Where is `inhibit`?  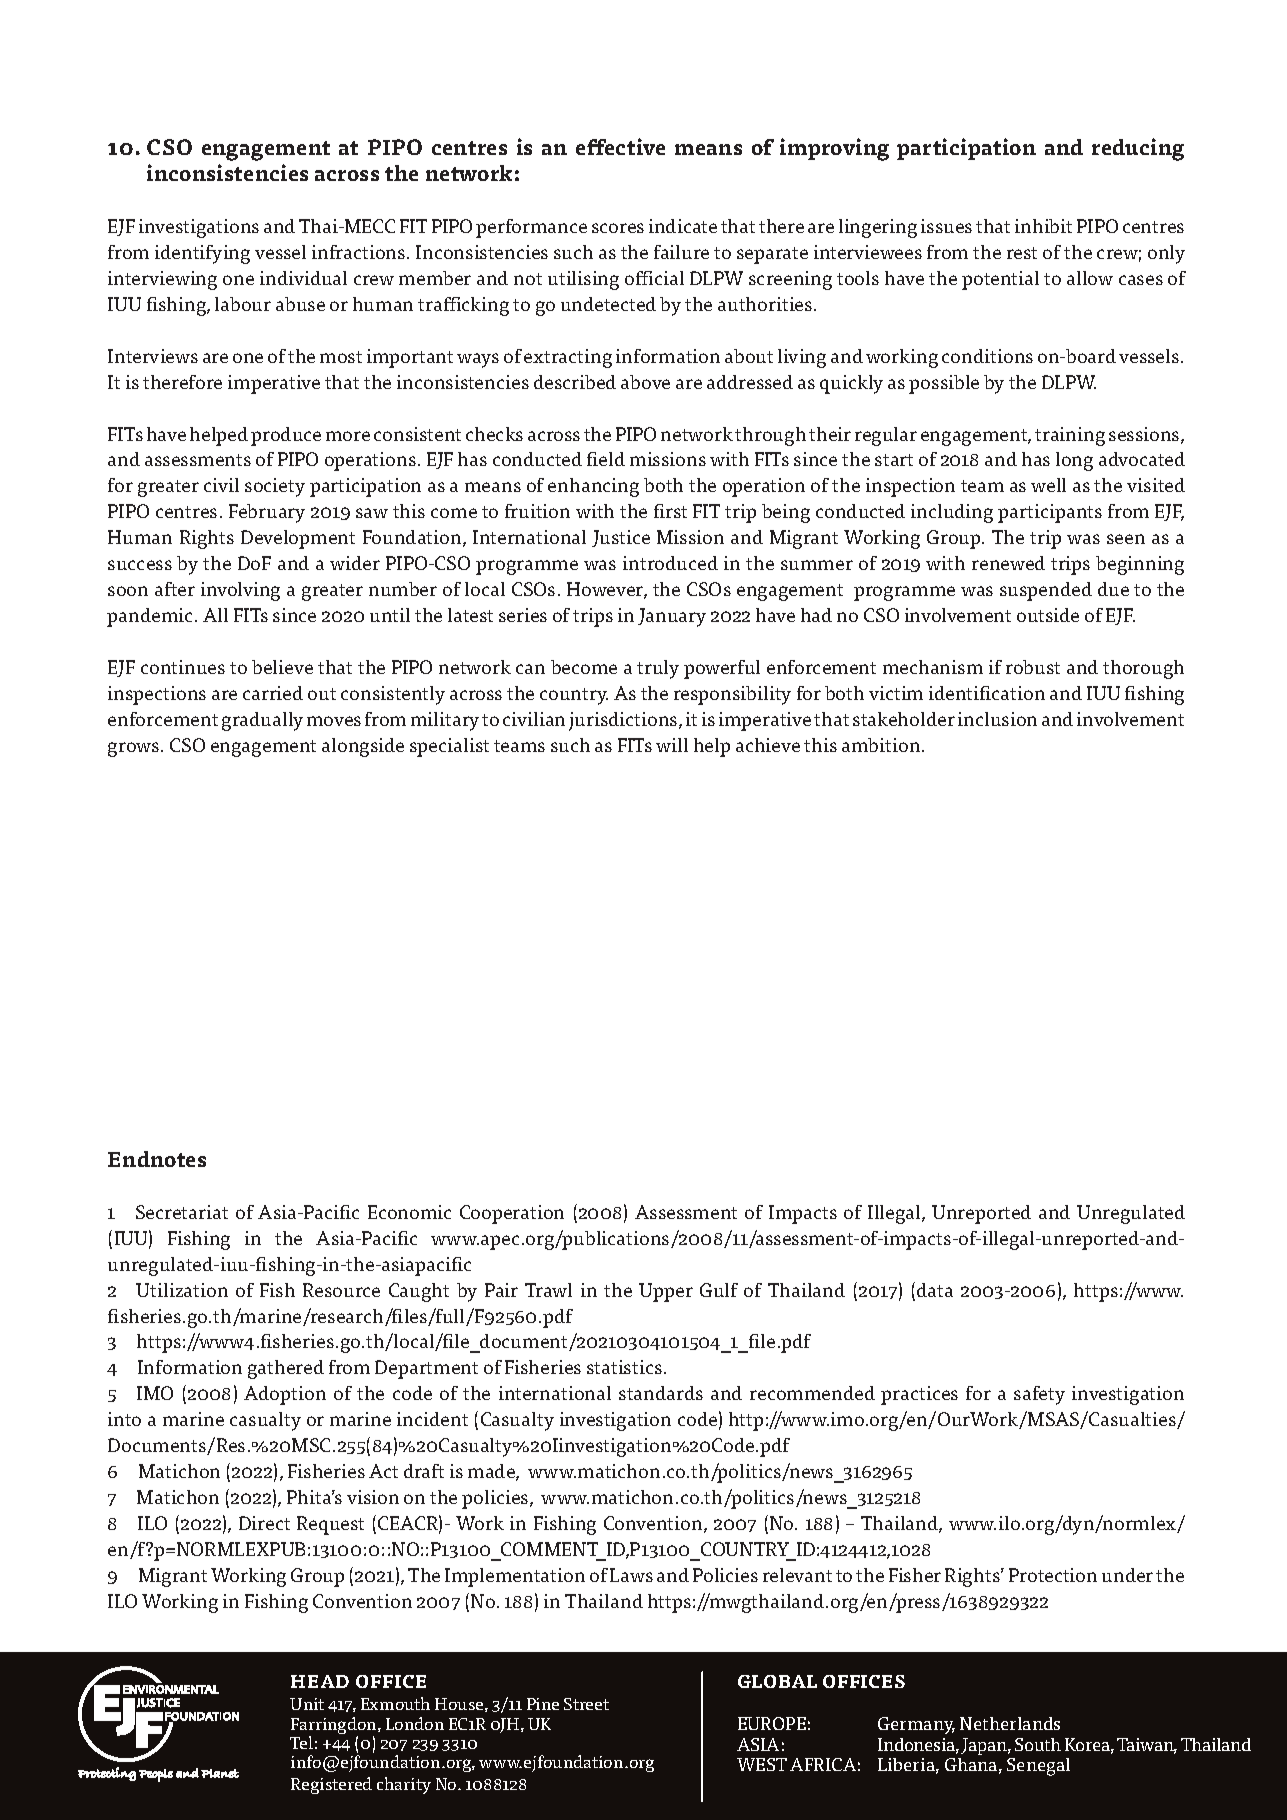 inhibit is located at coordinates (1043, 226).
